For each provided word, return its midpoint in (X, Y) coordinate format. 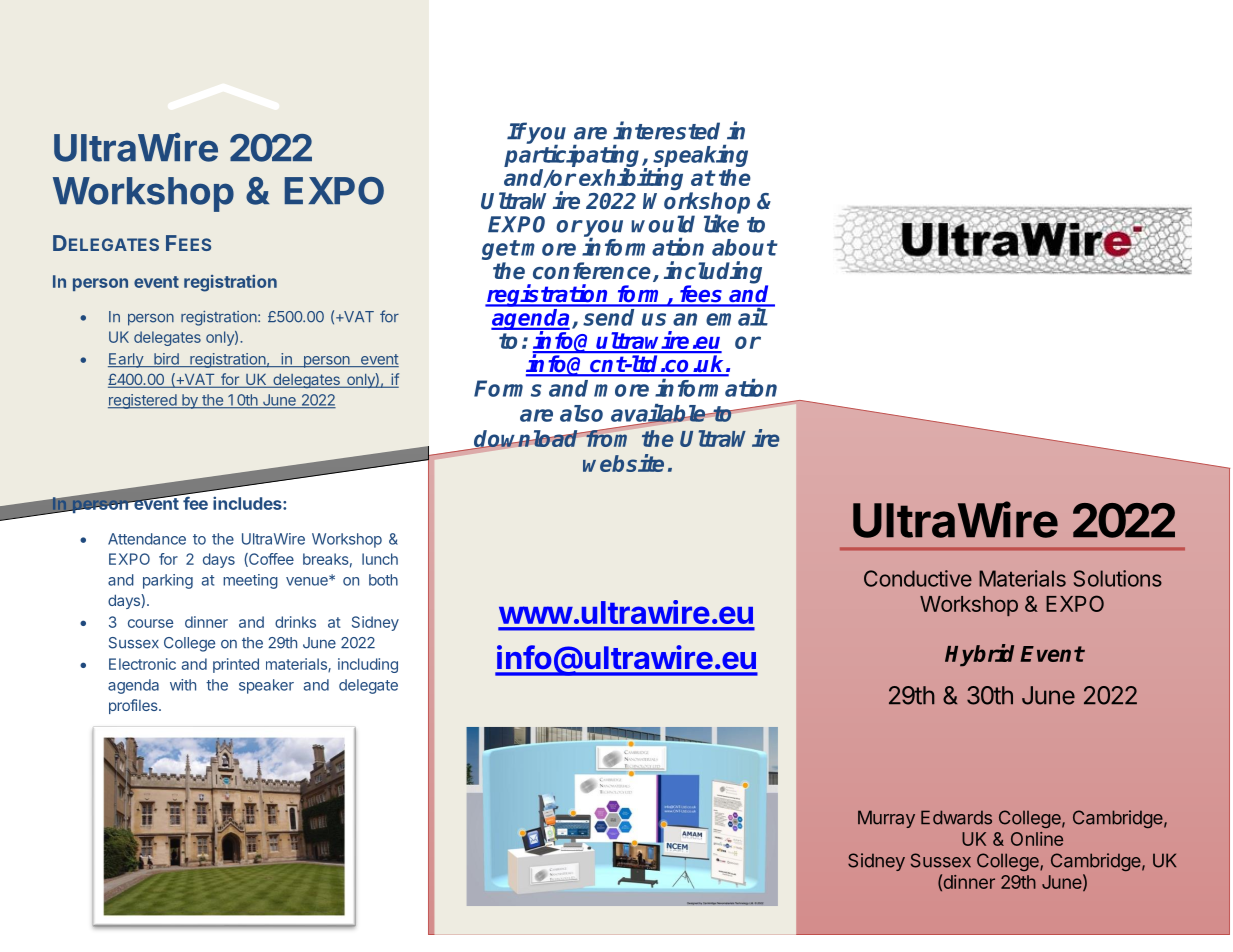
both (383, 580)
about (744, 247)
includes (248, 503)
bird (166, 360)
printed (236, 665)
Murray (886, 819)
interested (666, 130)
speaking (700, 157)
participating (573, 157)
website (623, 463)
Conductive (918, 578)
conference (592, 271)
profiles (134, 706)
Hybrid (979, 655)
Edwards (956, 817)
